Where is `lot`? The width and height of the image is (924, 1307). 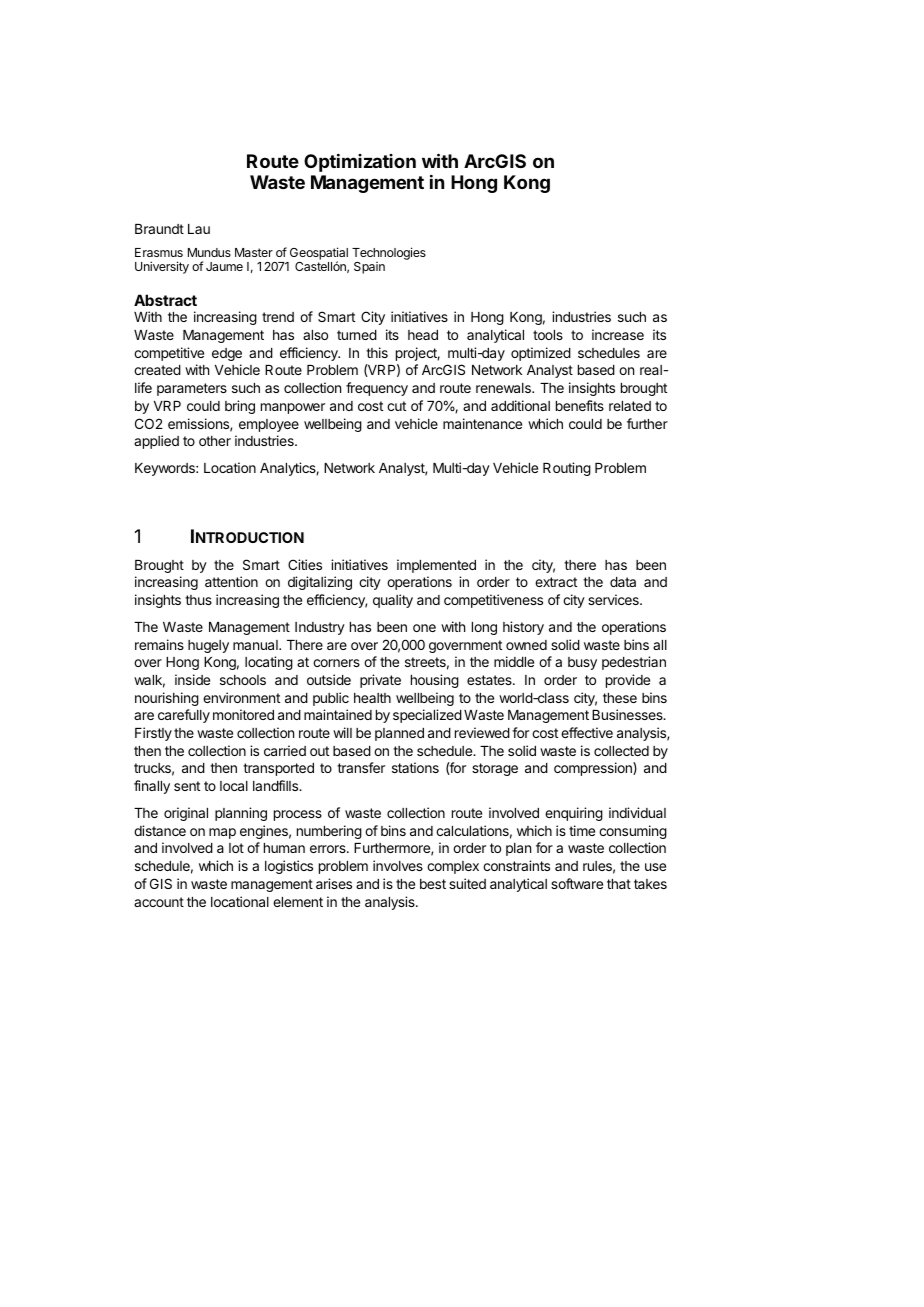 lot is located at coordinates (236, 848).
